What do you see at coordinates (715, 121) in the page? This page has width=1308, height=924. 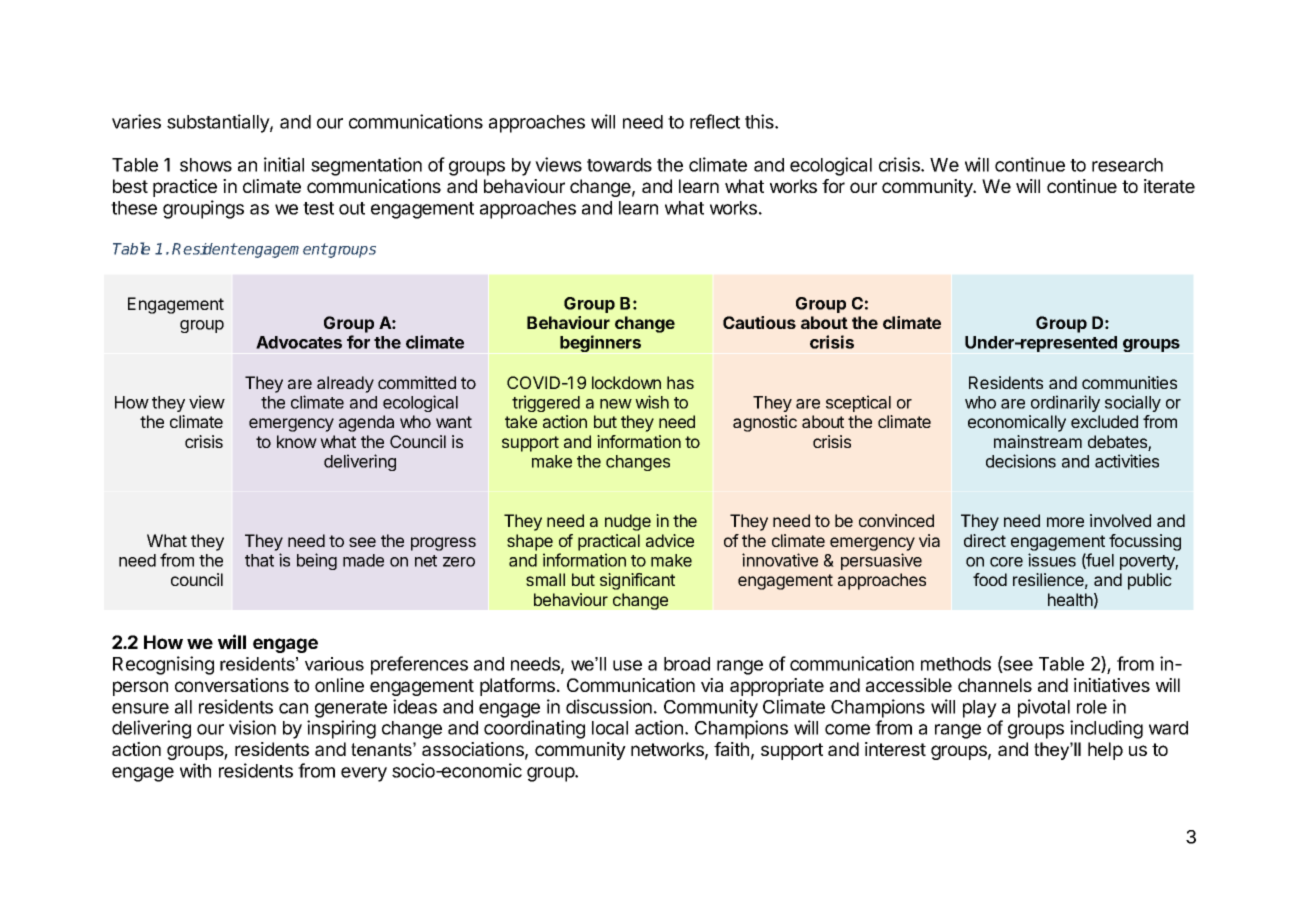 I see `reflect` at bounding box center [715, 121].
